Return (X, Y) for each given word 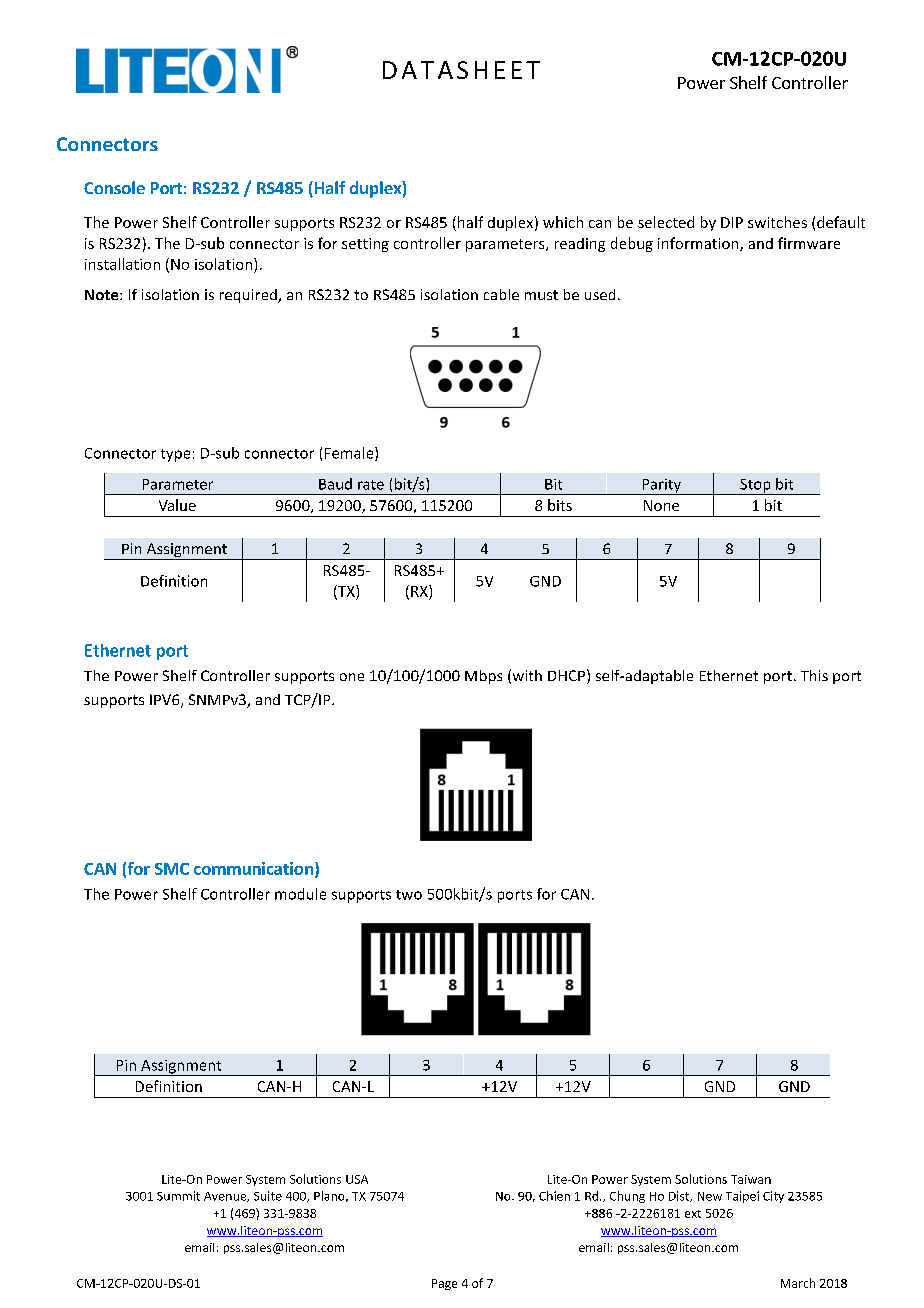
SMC (172, 869)
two (409, 895)
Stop (755, 487)
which (563, 222)
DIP (732, 222)
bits (560, 505)
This (814, 675)
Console (114, 187)
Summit (178, 1196)
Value (177, 505)
